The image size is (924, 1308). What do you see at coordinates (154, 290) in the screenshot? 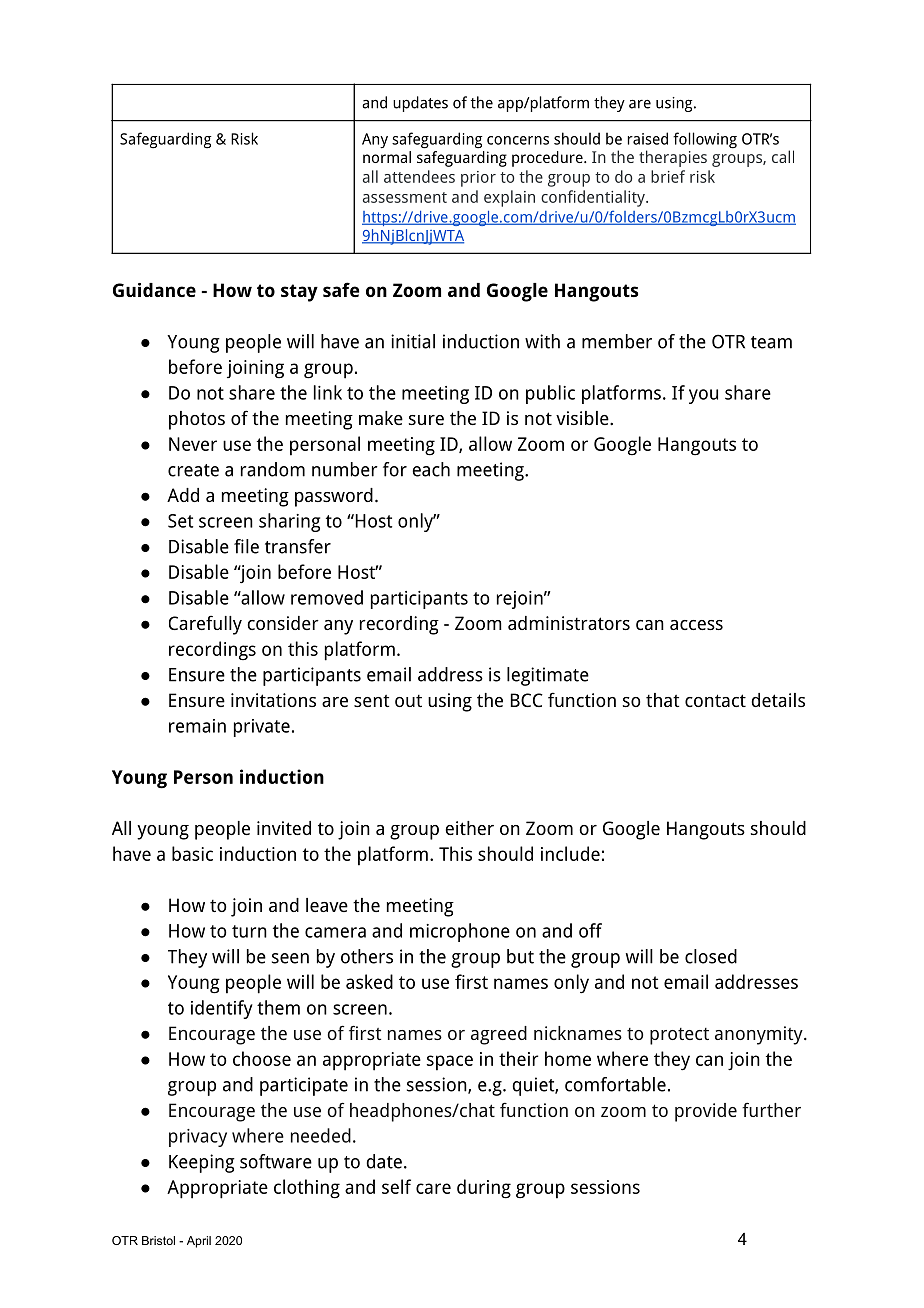
I see `Guidance` at bounding box center [154, 290].
